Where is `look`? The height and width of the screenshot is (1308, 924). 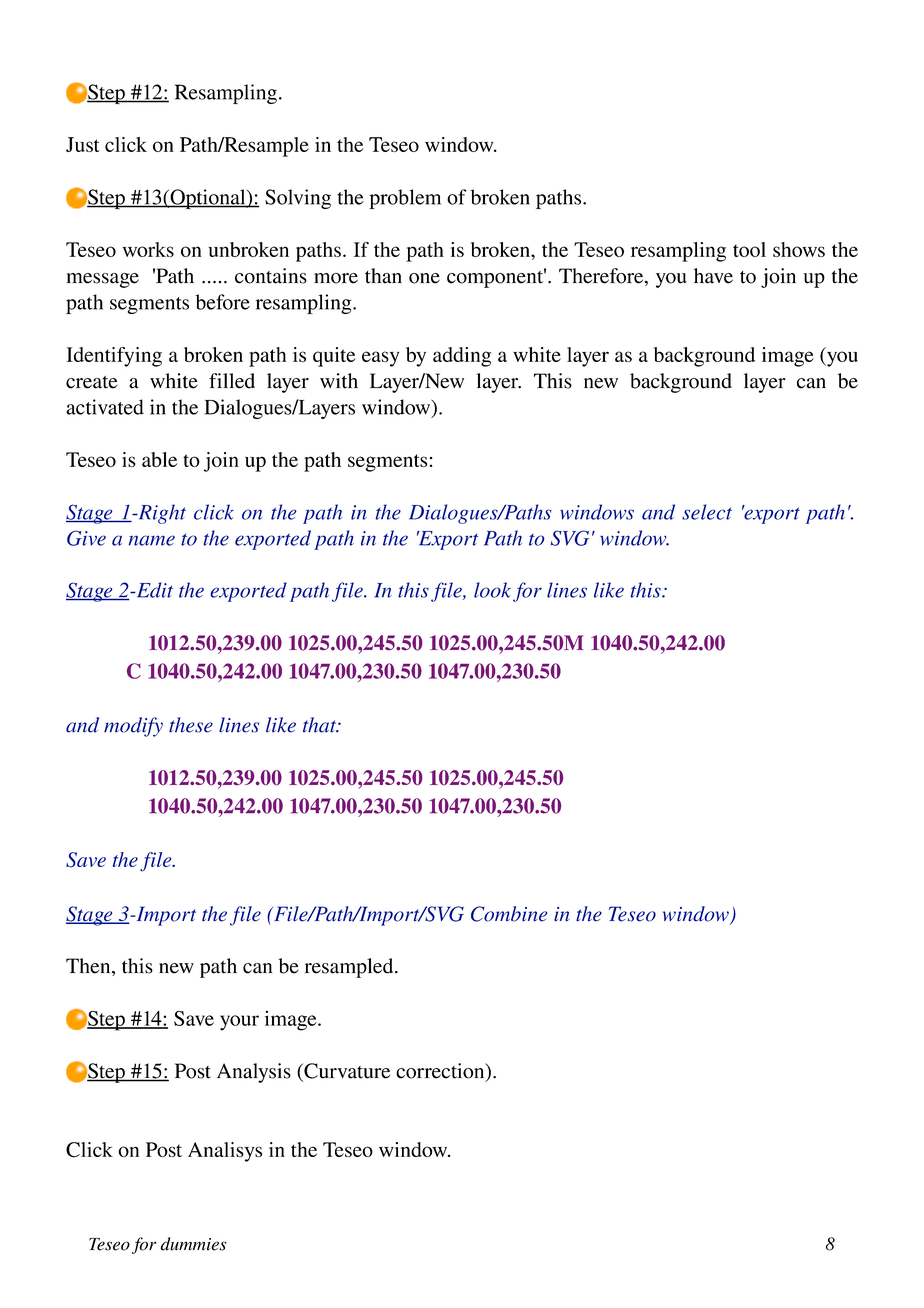 look is located at coordinates (492, 590).
